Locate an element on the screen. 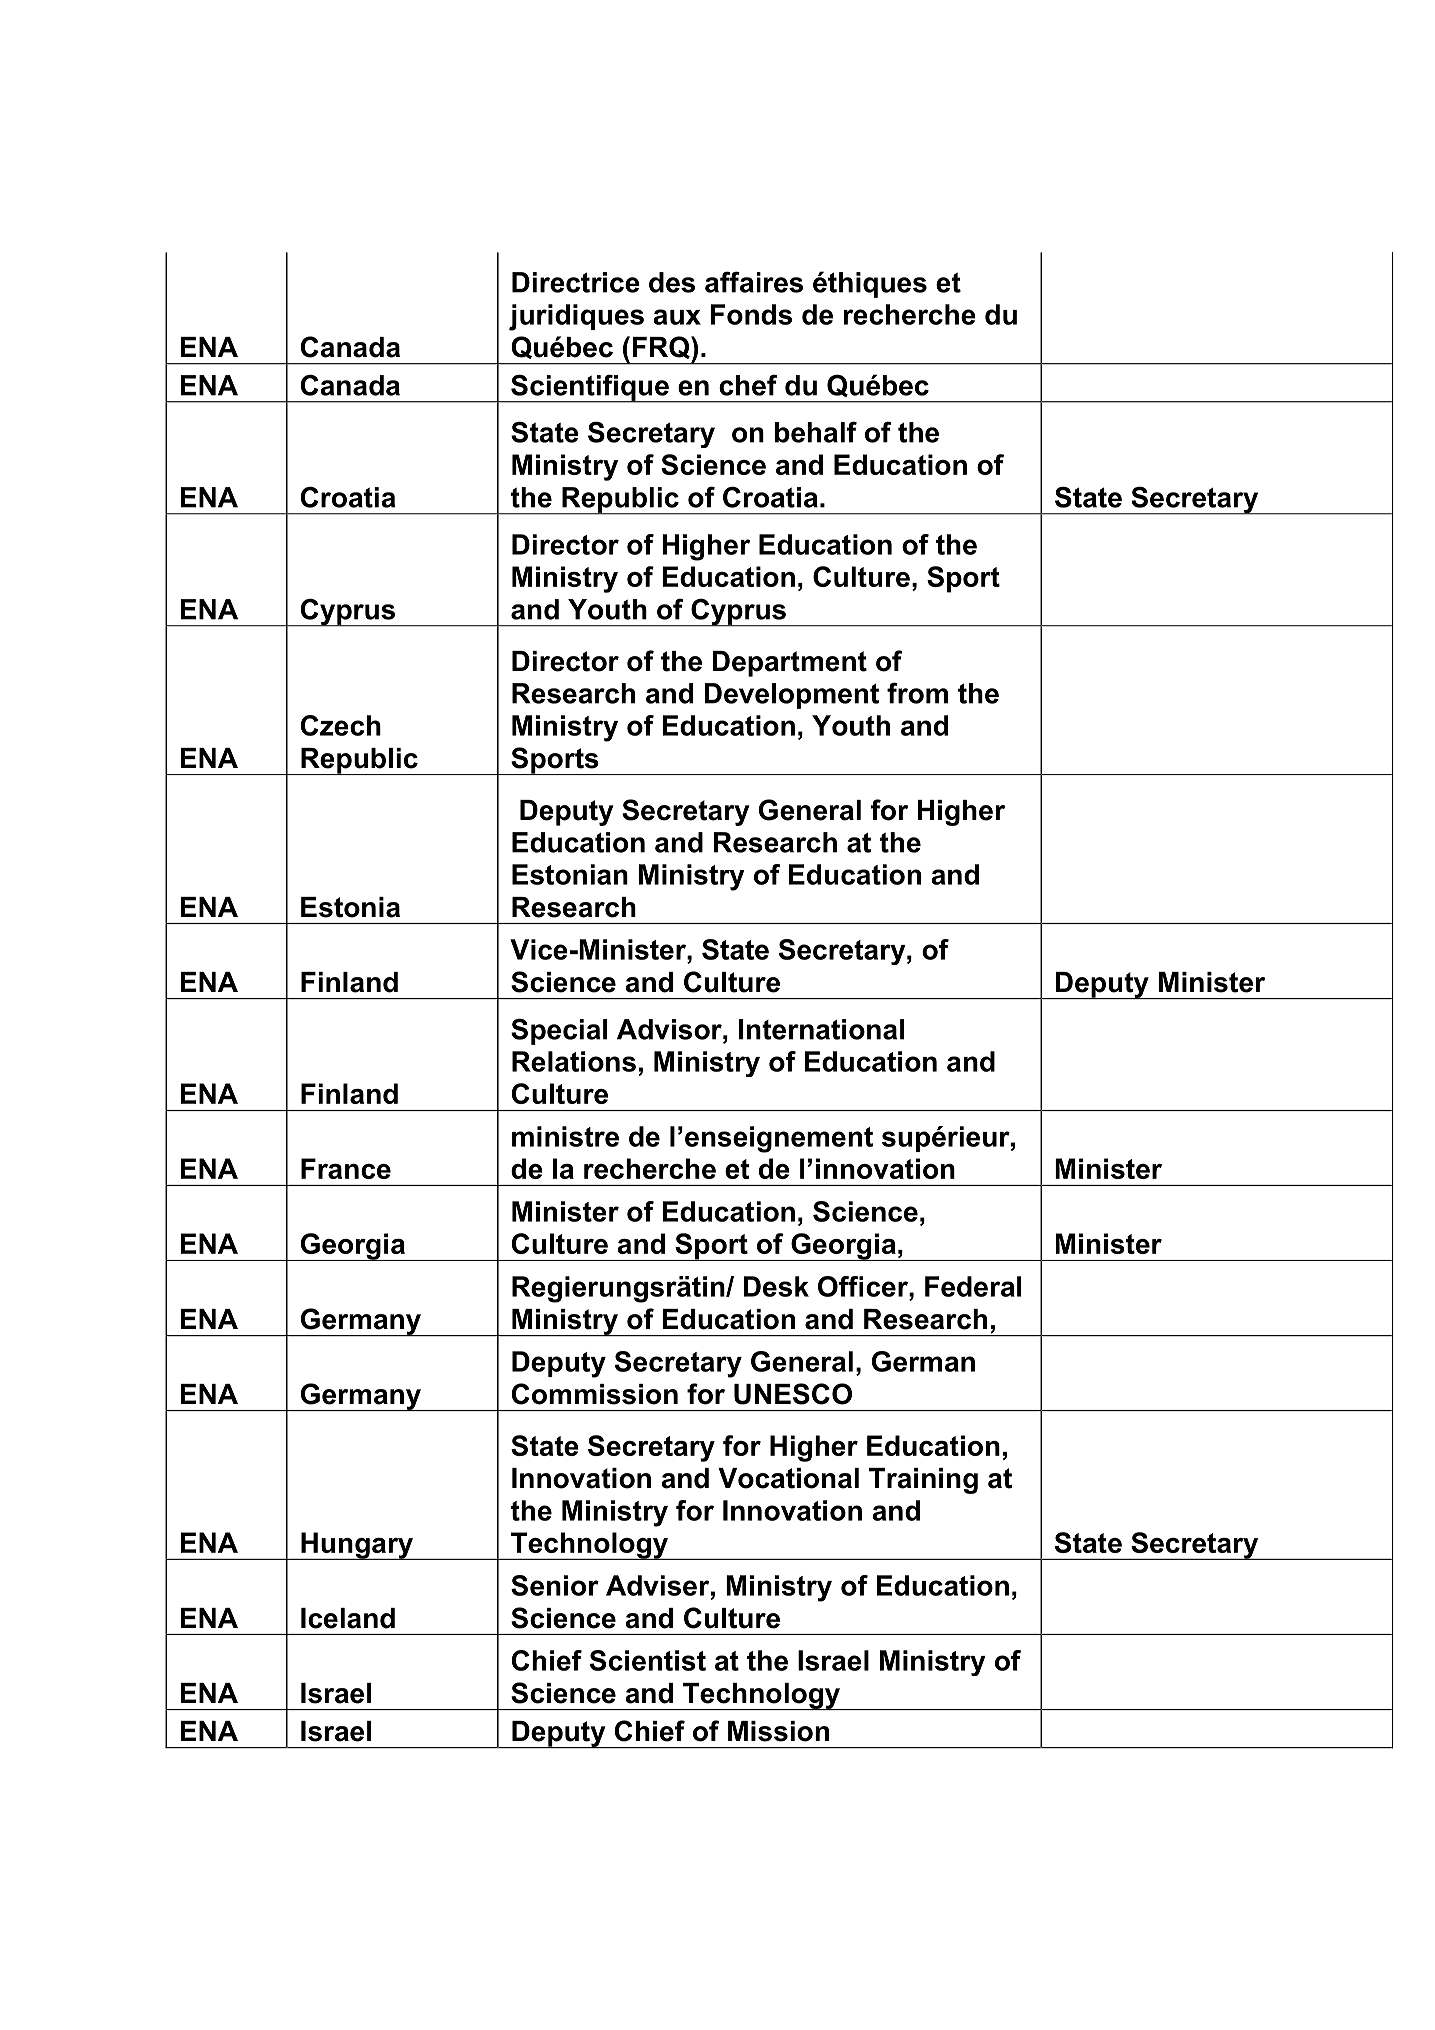  Desk is located at coordinates (776, 1286).
